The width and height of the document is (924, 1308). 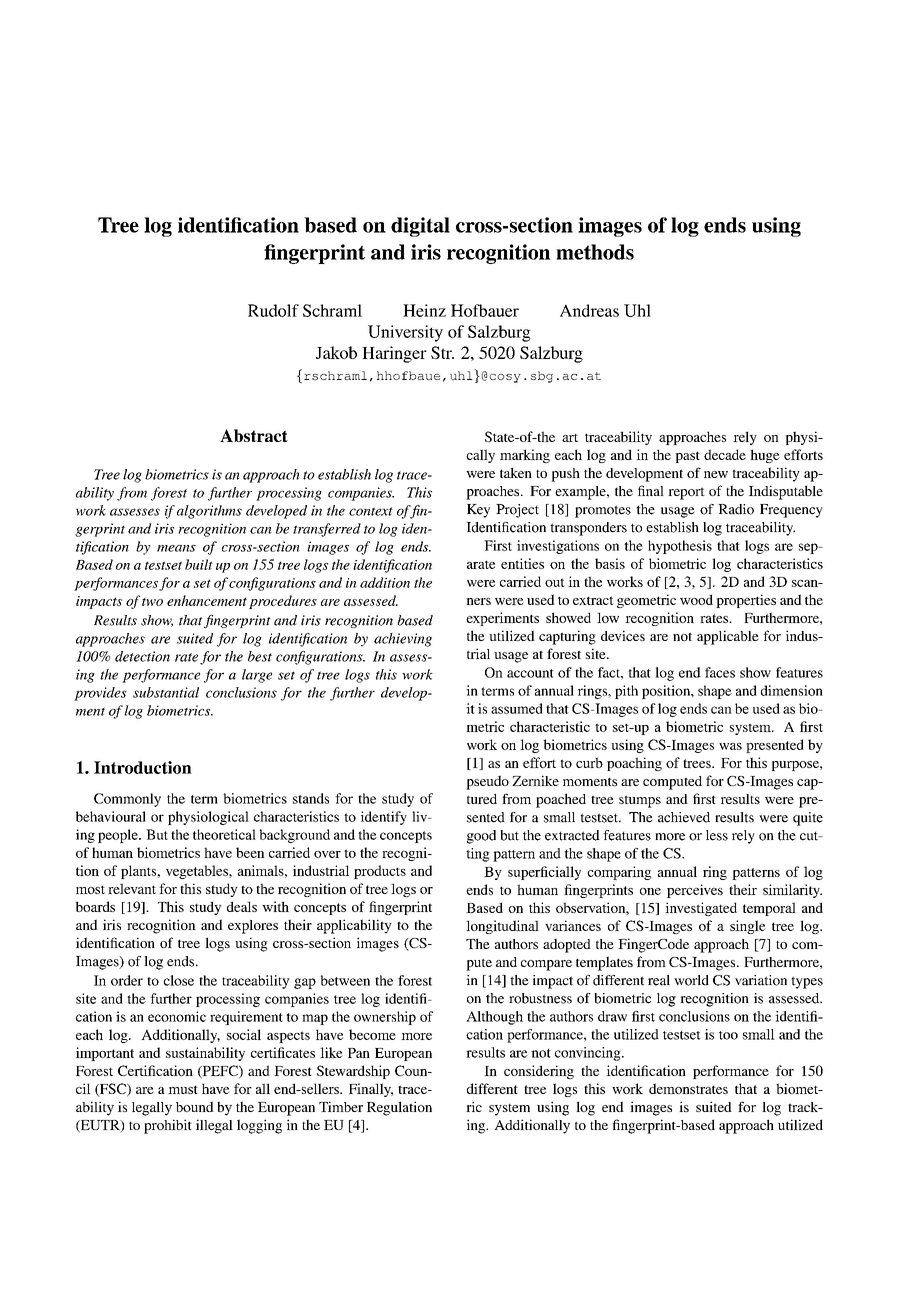 I want to click on theoretical, so click(x=224, y=834).
